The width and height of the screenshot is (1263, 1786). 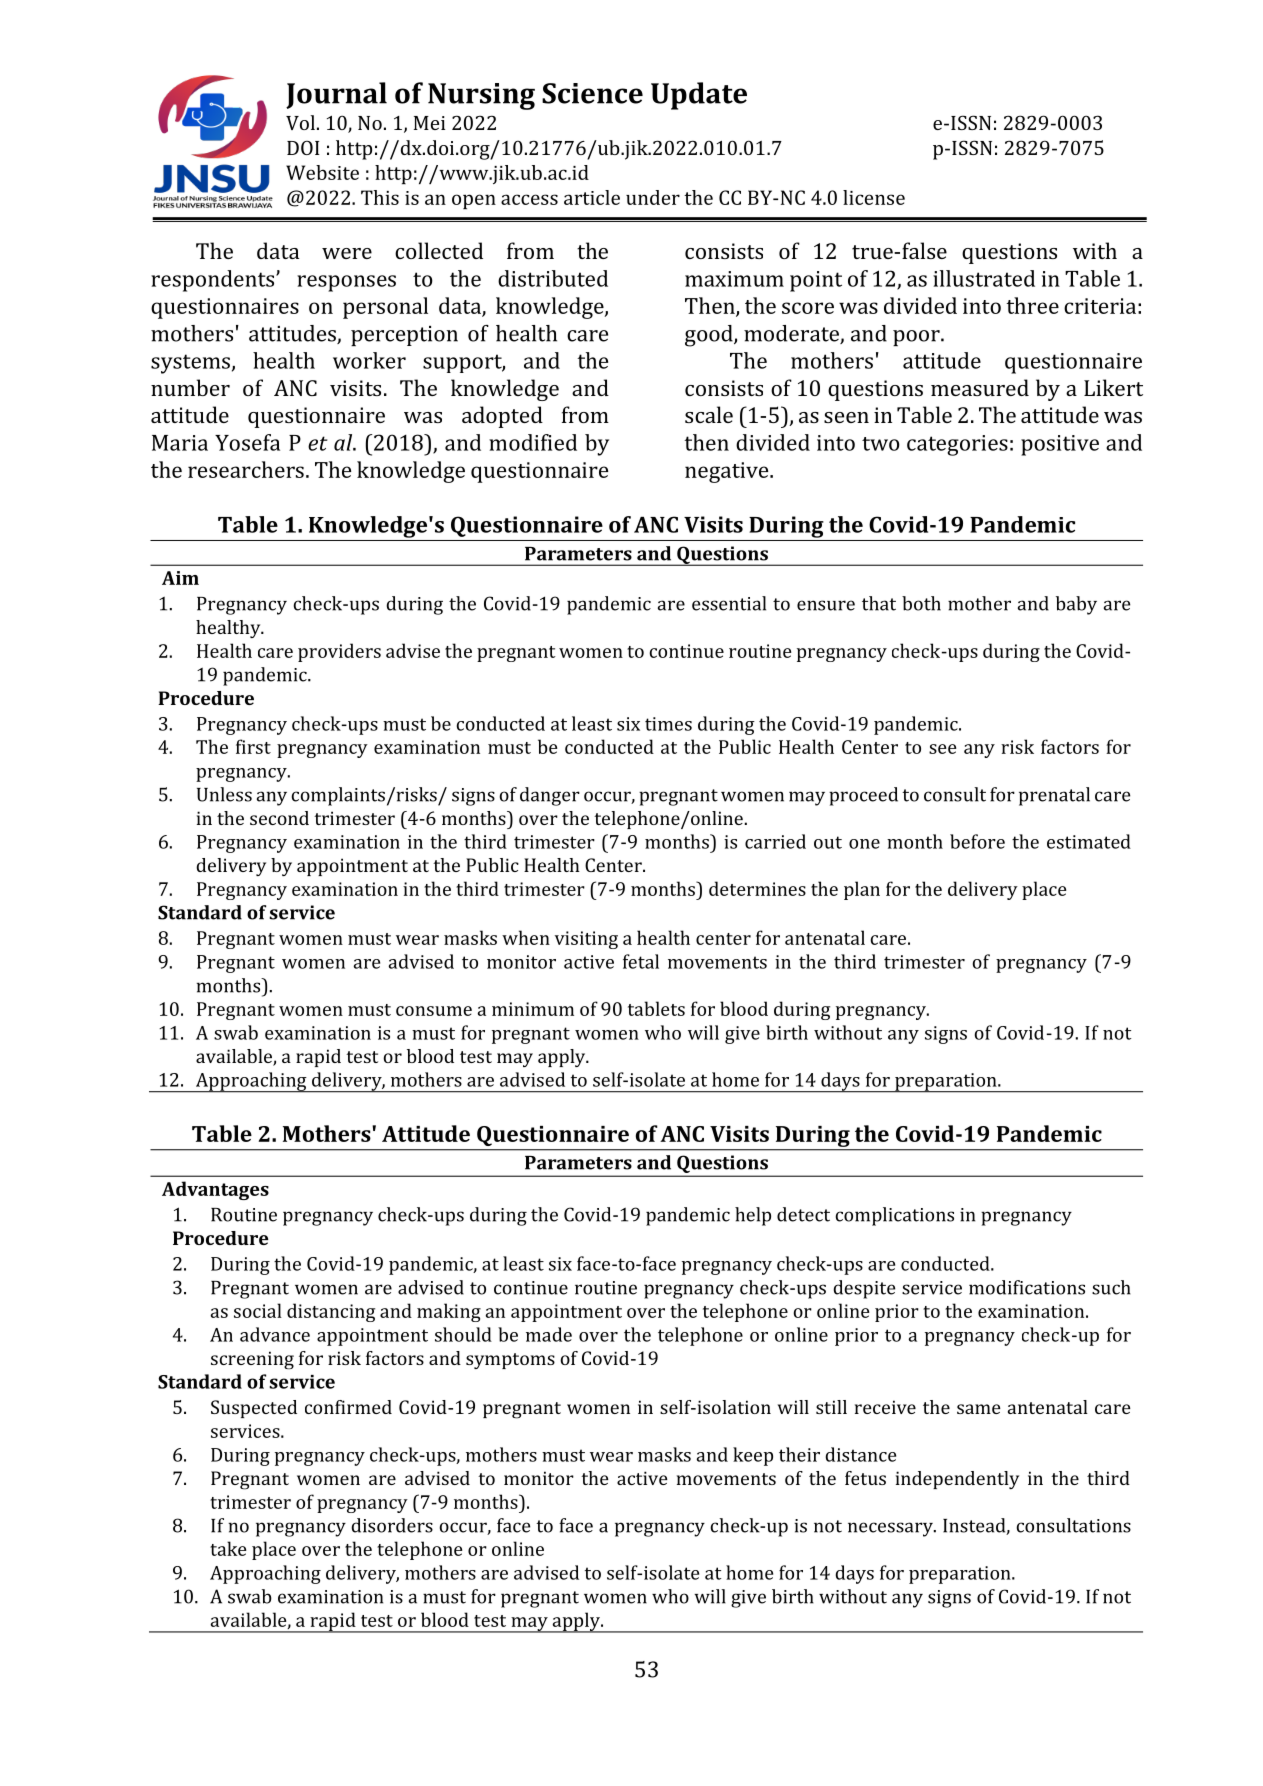 What do you see at coordinates (874, 197) in the screenshot?
I see `license` at bounding box center [874, 197].
